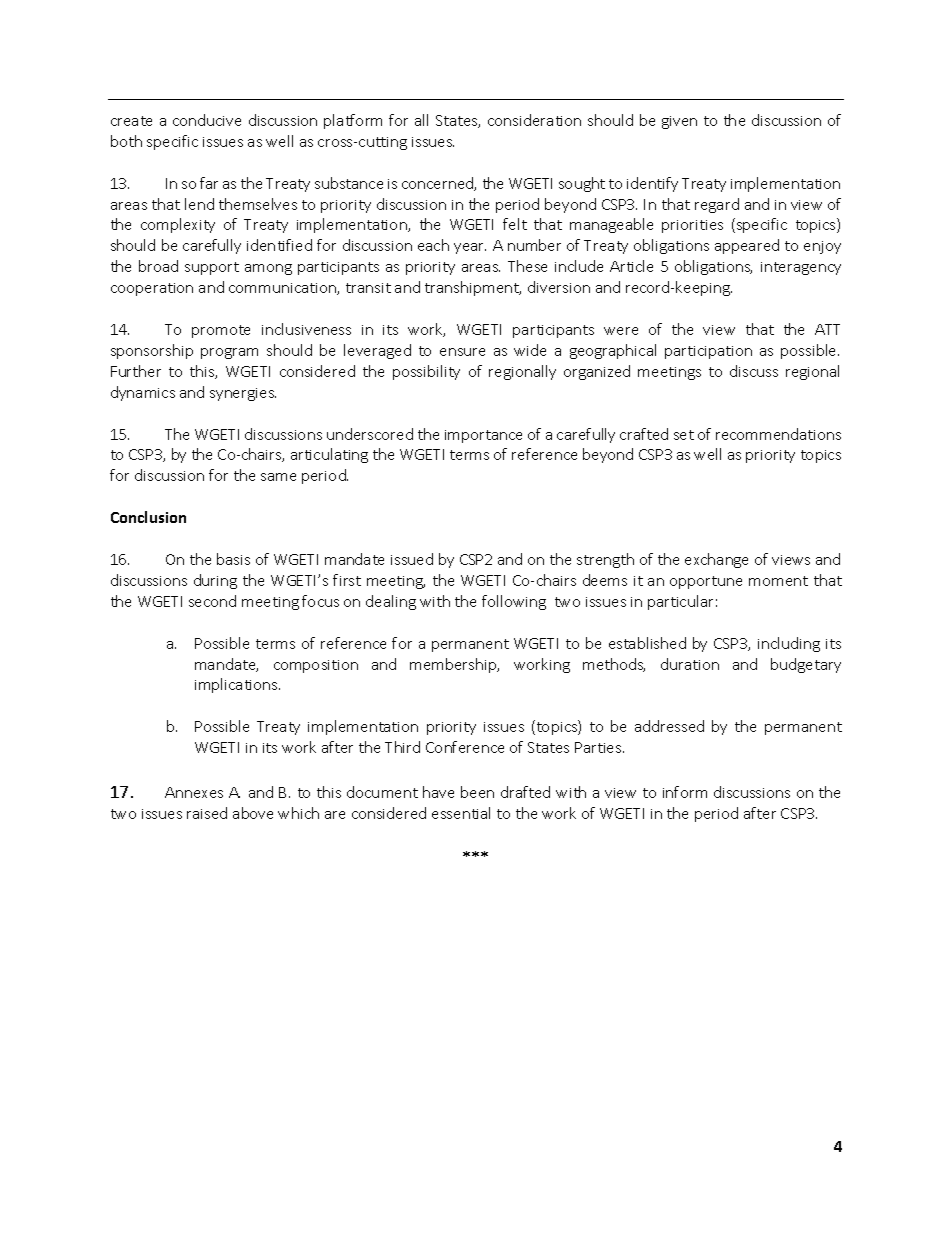 The image size is (952, 1233). I want to click on given, so click(679, 122).
